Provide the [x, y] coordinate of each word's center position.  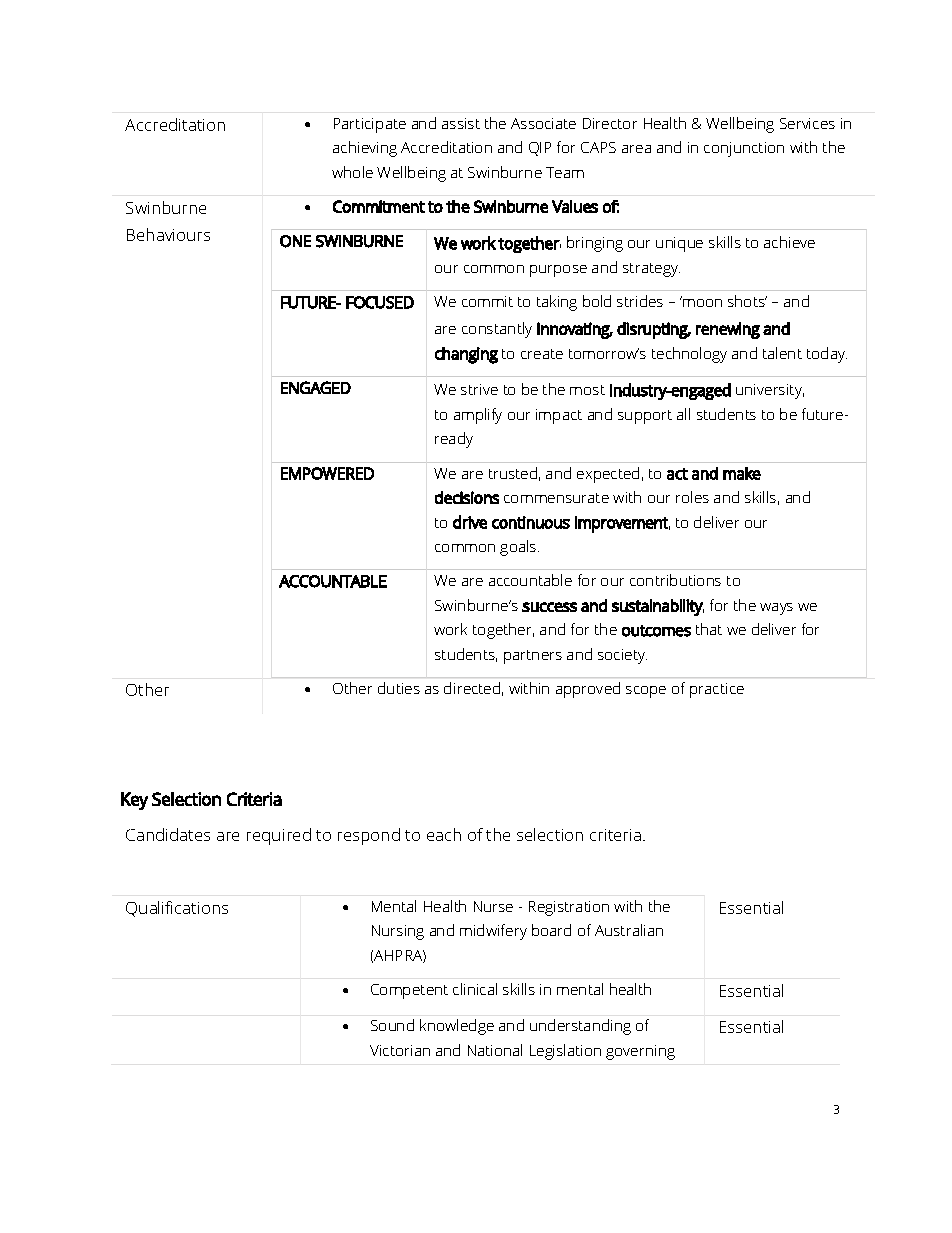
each [444, 834]
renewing [728, 330]
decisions [467, 497]
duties [399, 688]
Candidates [168, 834]
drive [470, 522]
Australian [629, 930]
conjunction [744, 149]
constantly [497, 330]
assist [461, 123]
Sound [392, 1025]
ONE [295, 241]
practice [717, 690]
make [742, 473]
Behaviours [168, 234]
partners [533, 657]
